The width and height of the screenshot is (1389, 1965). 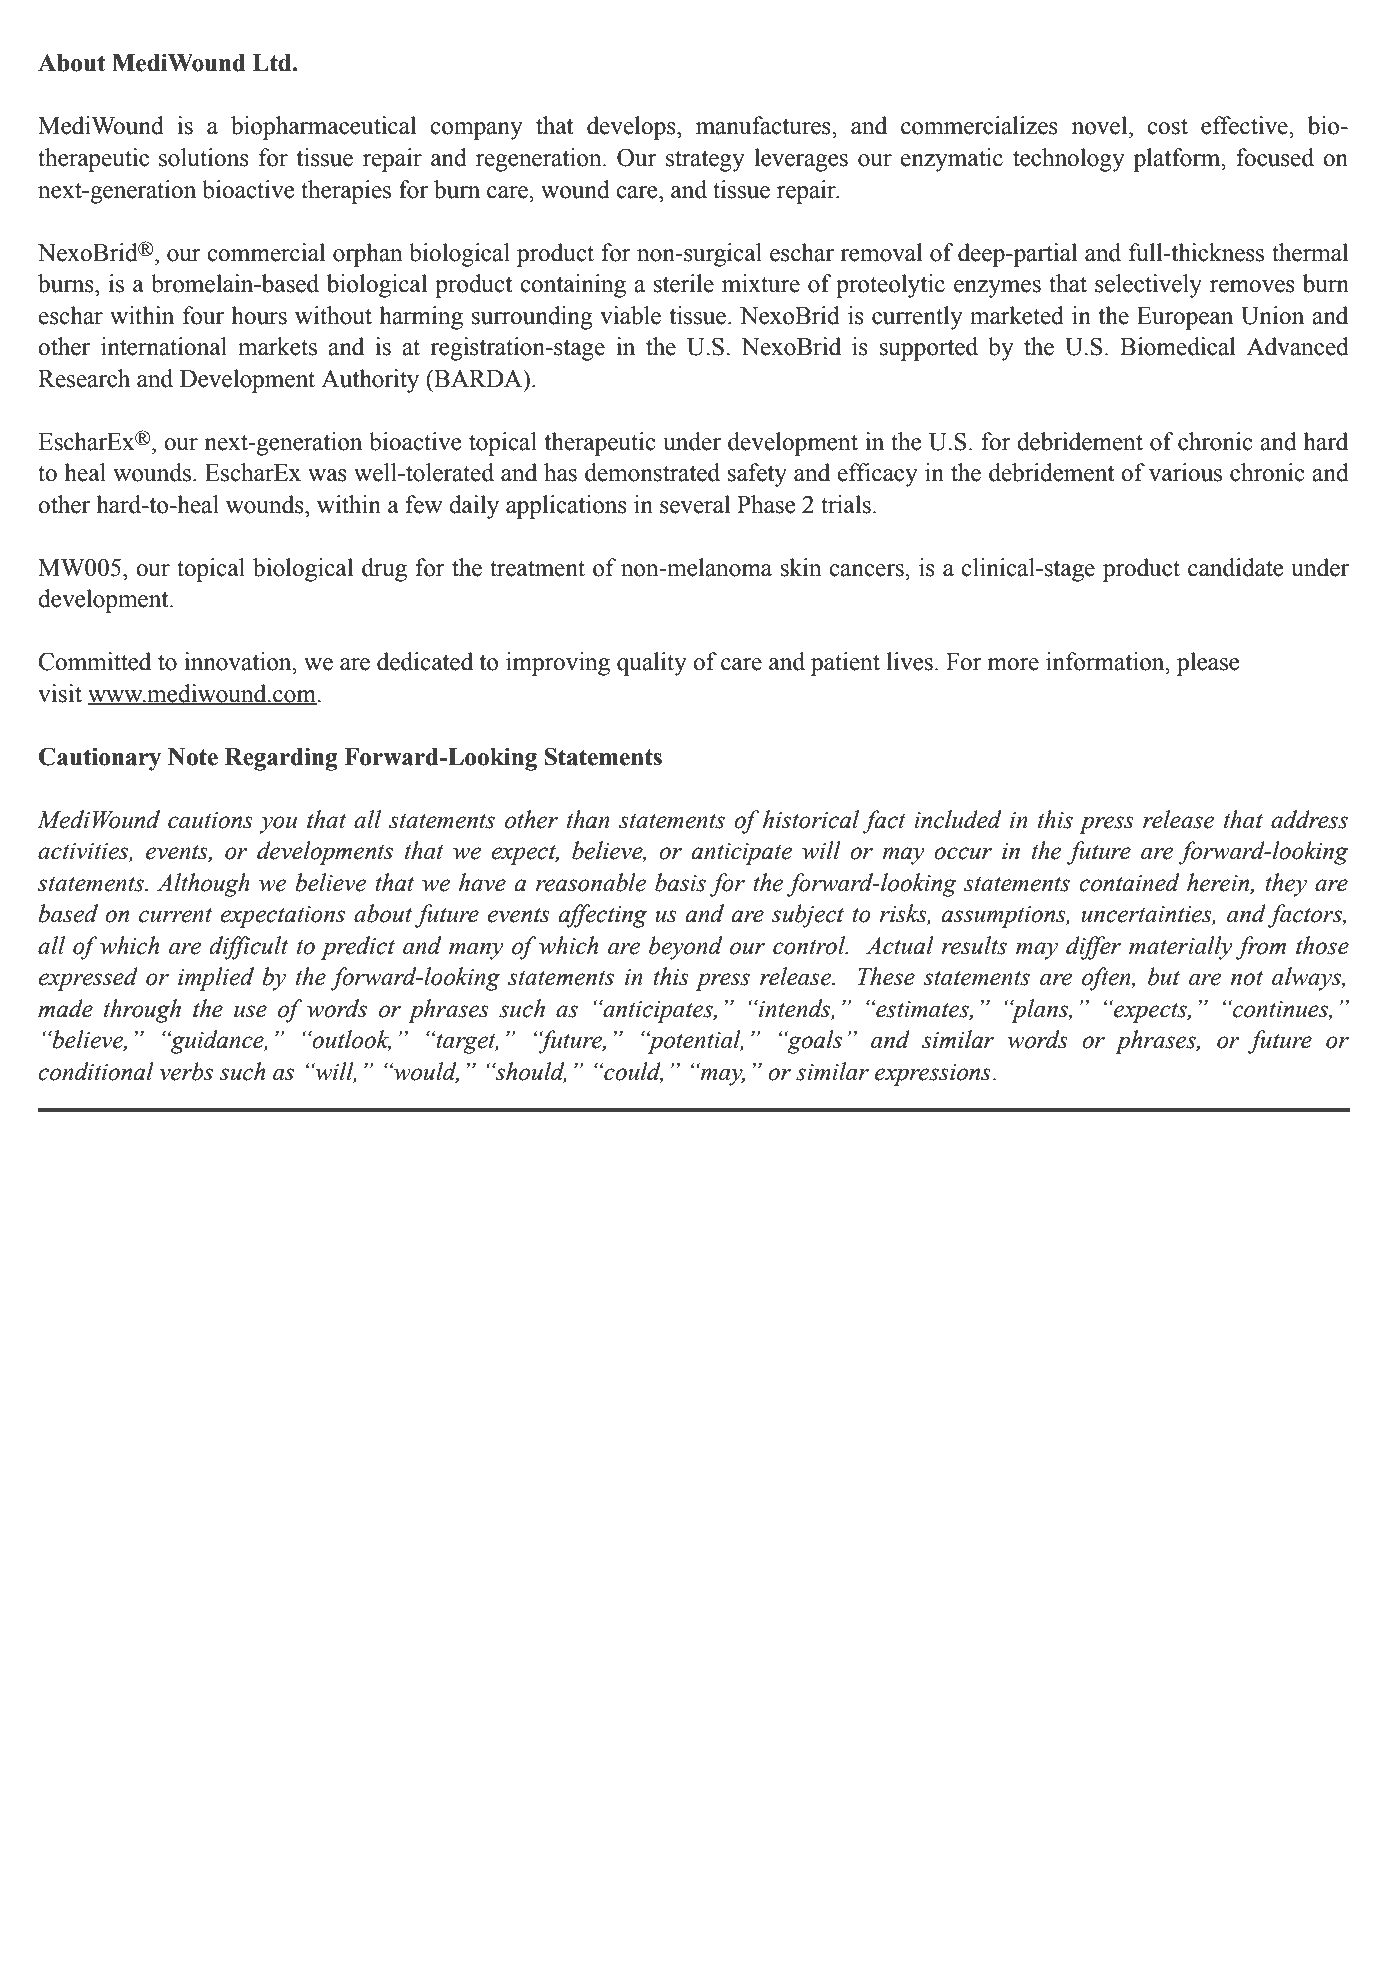 I want to click on European, so click(x=1185, y=318).
